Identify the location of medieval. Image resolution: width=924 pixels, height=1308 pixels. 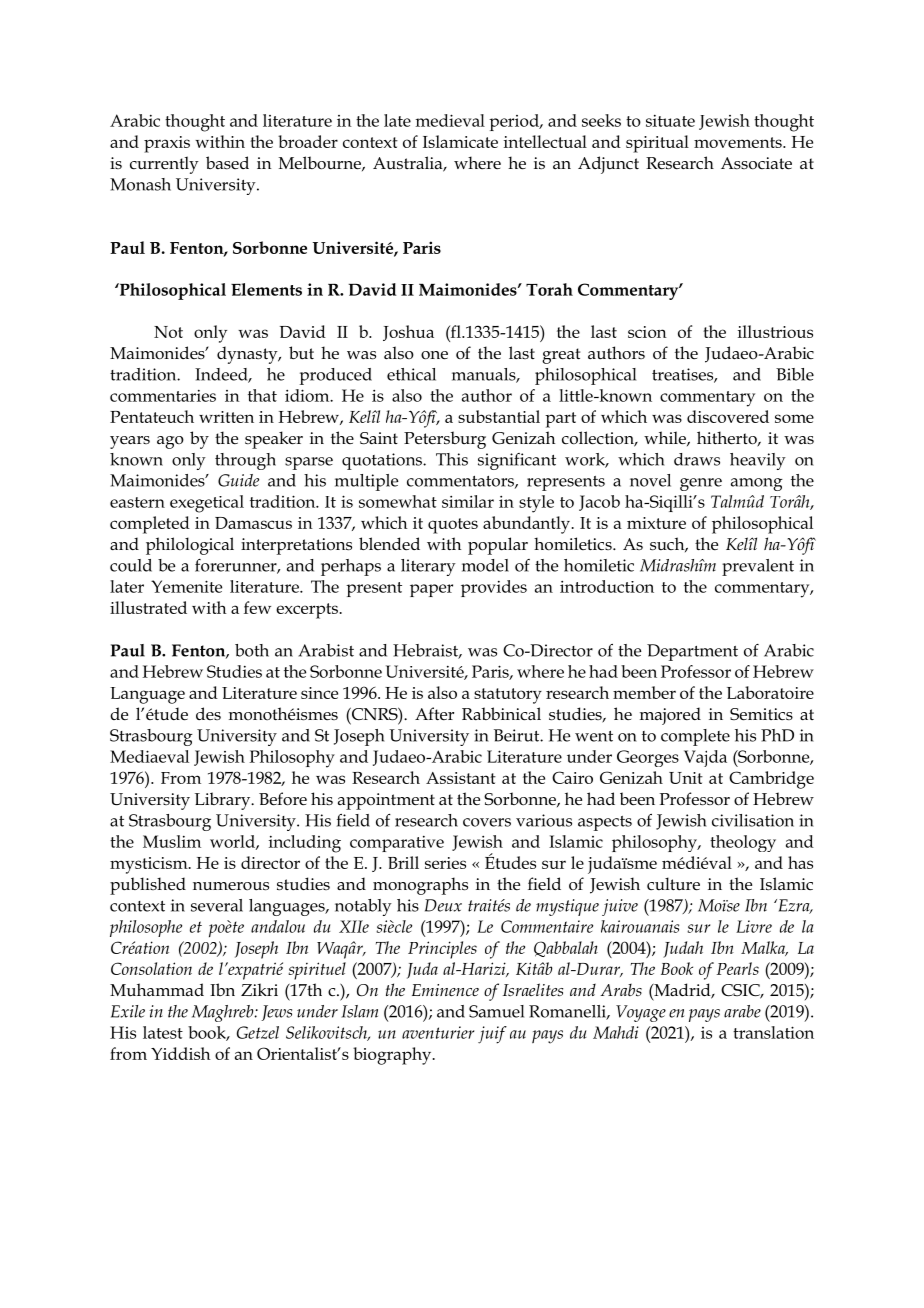
(450, 120).
